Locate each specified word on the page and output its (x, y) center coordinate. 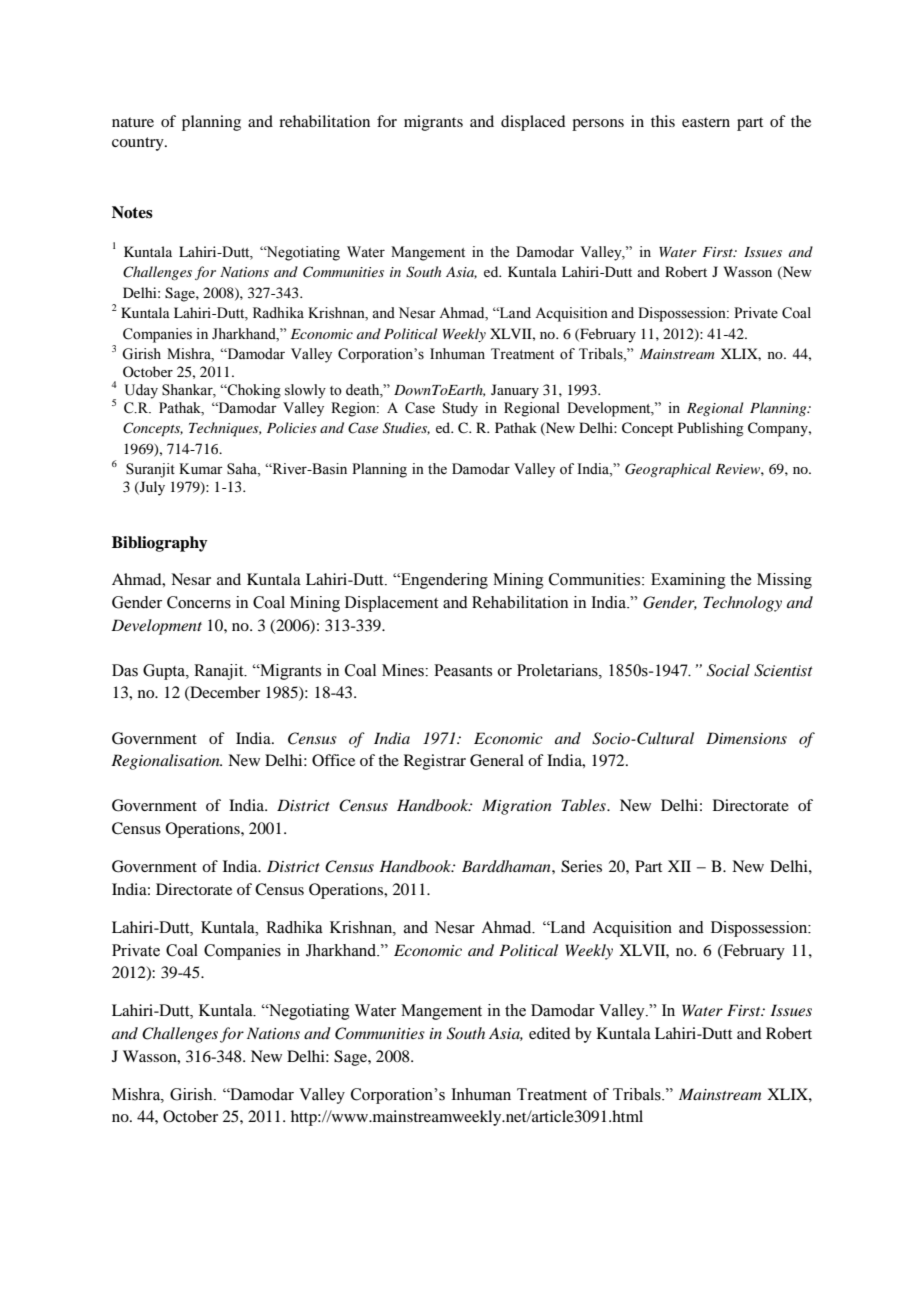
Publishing (711, 429)
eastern (706, 122)
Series (581, 866)
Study (460, 409)
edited (549, 1033)
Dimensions (746, 738)
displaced (533, 123)
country (139, 144)
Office (333, 760)
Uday (141, 391)
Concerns (199, 602)
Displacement (391, 604)
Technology (743, 604)
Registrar (435, 762)
